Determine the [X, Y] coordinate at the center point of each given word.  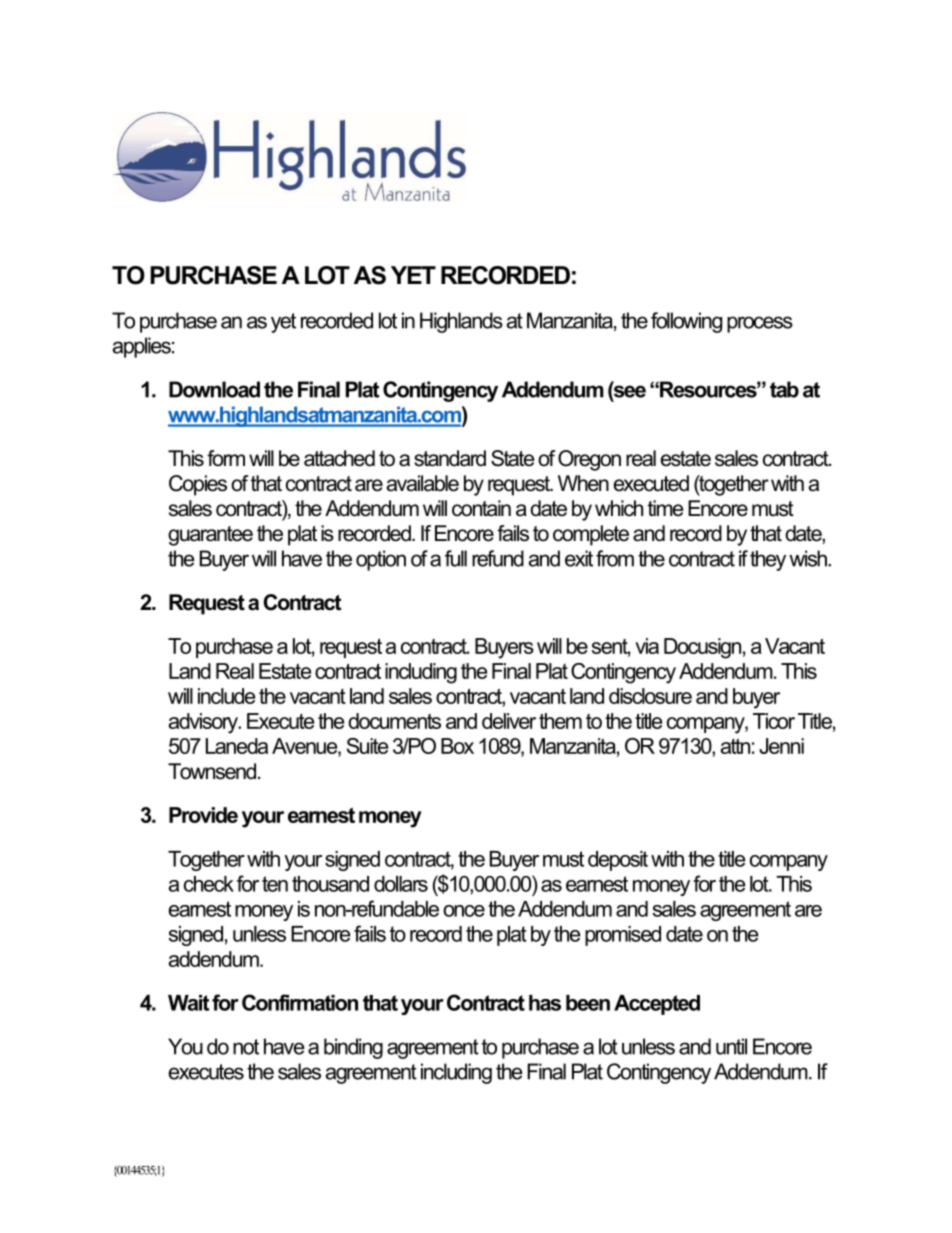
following [686, 322]
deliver [509, 721]
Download [214, 389]
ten [275, 884]
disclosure [650, 696]
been [588, 1003]
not [246, 1047]
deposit [618, 861]
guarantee [210, 536]
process [760, 324]
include [226, 696]
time [665, 508]
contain [481, 508]
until [731, 1046]
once [464, 911]
